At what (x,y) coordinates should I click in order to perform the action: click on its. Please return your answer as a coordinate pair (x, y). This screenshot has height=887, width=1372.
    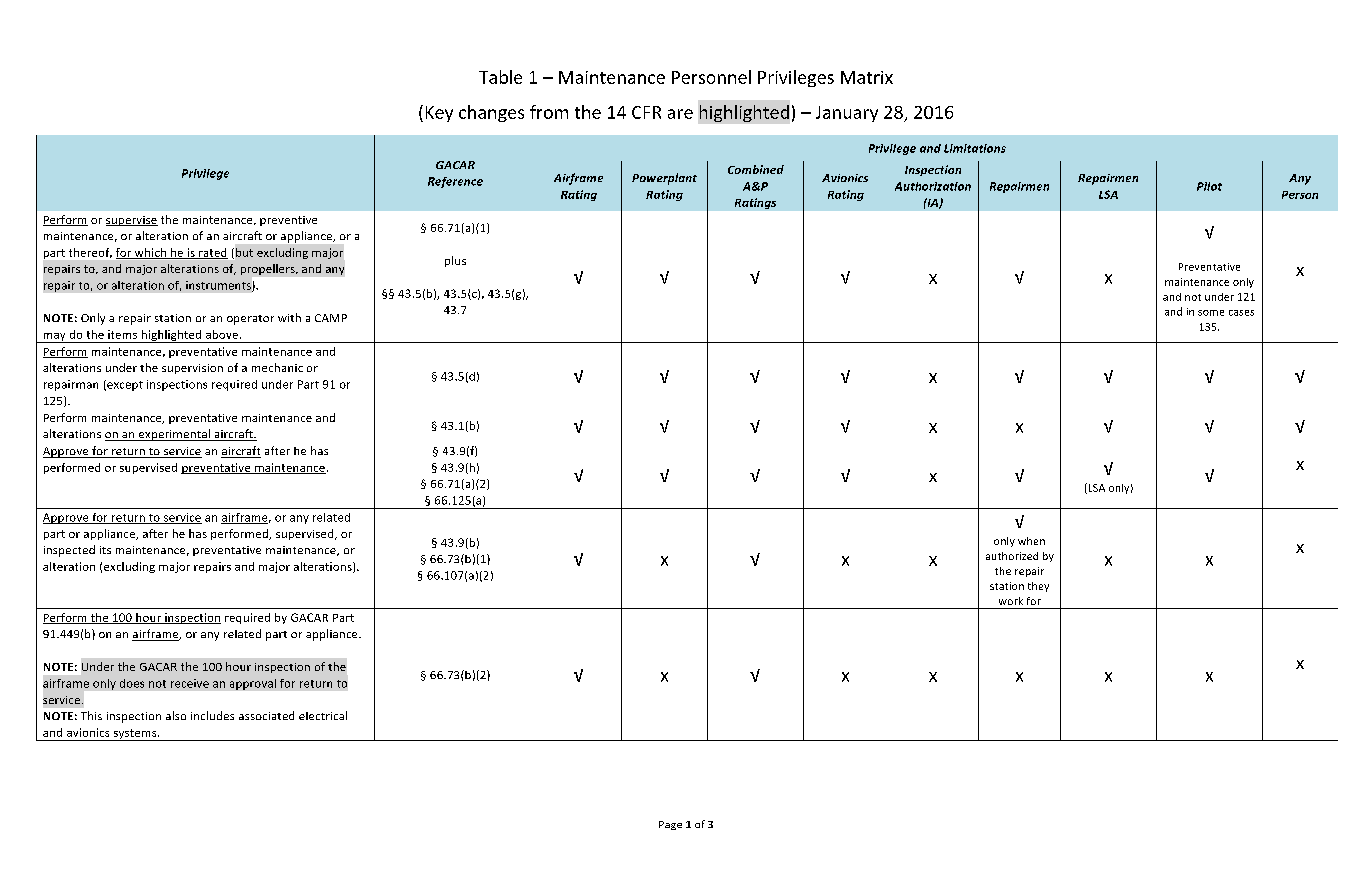
    Looking at the image, I should click on (105, 550).
